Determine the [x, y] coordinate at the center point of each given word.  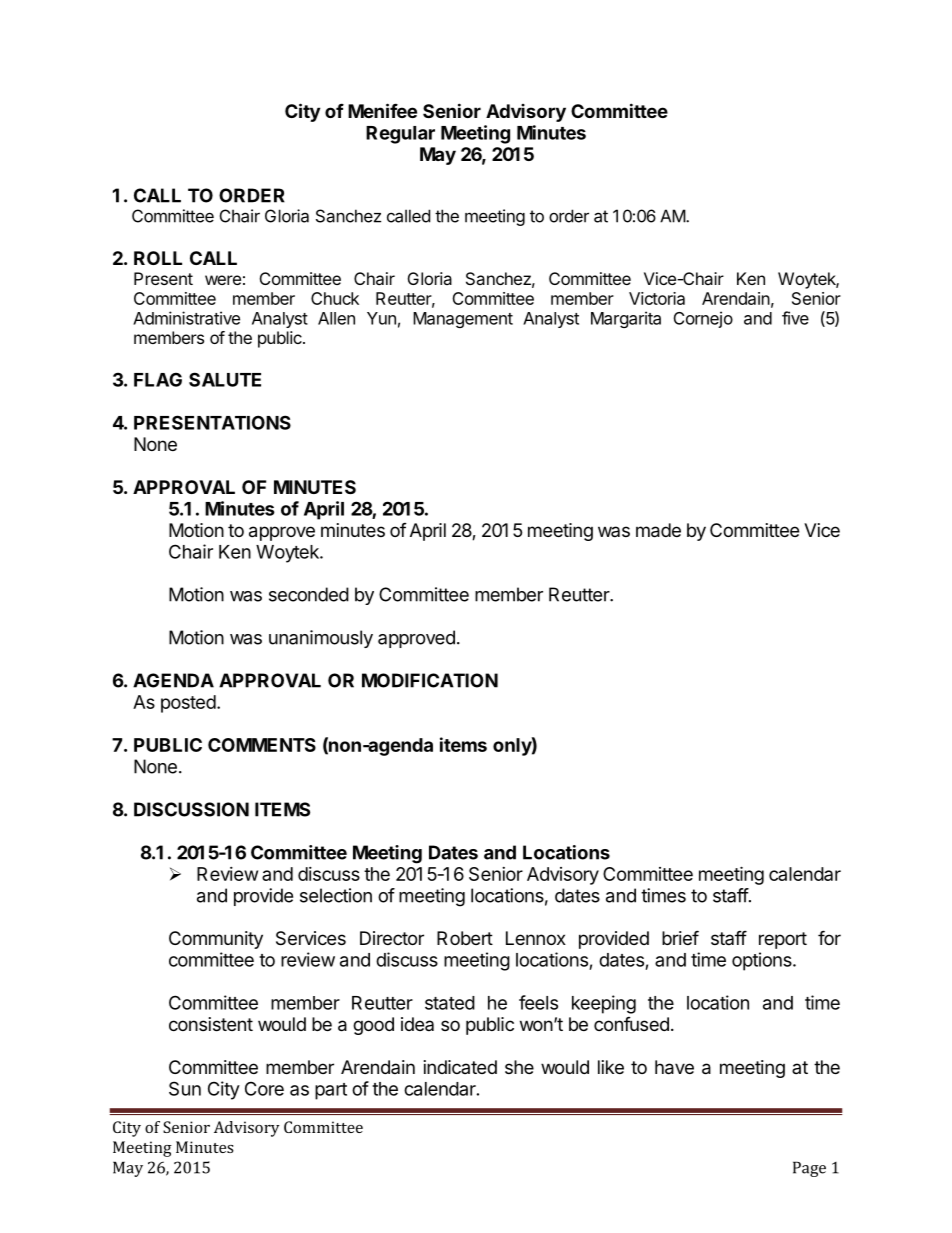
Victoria [657, 298]
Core [264, 1088]
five [795, 318]
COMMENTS [262, 745]
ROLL [158, 258]
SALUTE [225, 379]
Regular [400, 135]
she [519, 1067]
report [783, 940]
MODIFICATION [430, 680]
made [658, 530]
